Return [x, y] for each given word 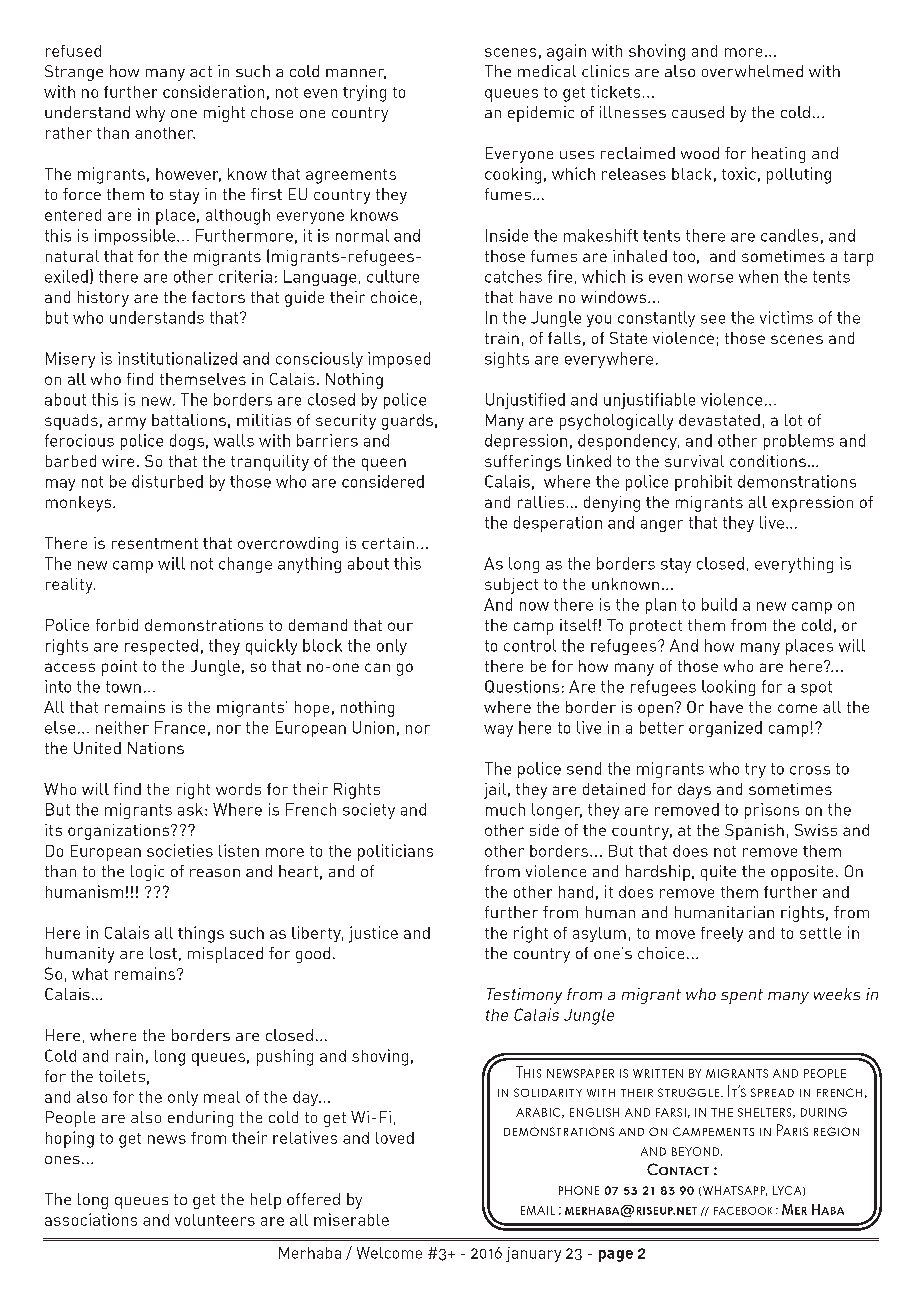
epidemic [541, 114]
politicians [395, 852]
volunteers [215, 1220]
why [150, 114]
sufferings [523, 463]
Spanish [754, 832]
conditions [768, 461]
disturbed [167, 481]
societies [180, 850]
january [533, 1254]
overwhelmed [752, 71]
